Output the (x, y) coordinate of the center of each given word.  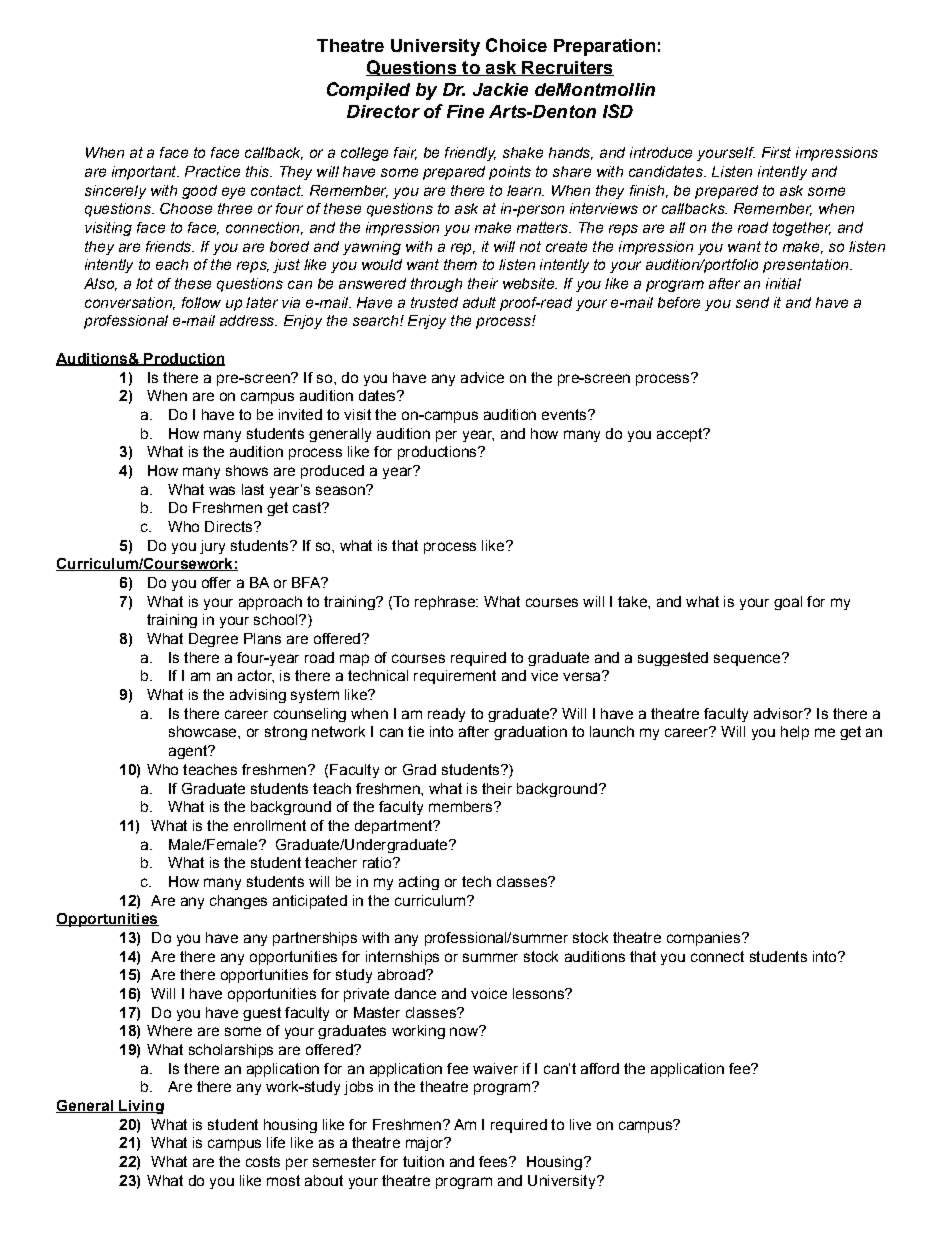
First (776, 152)
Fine (465, 111)
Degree (213, 640)
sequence (748, 659)
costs (263, 1161)
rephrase (446, 603)
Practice (212, 171)
